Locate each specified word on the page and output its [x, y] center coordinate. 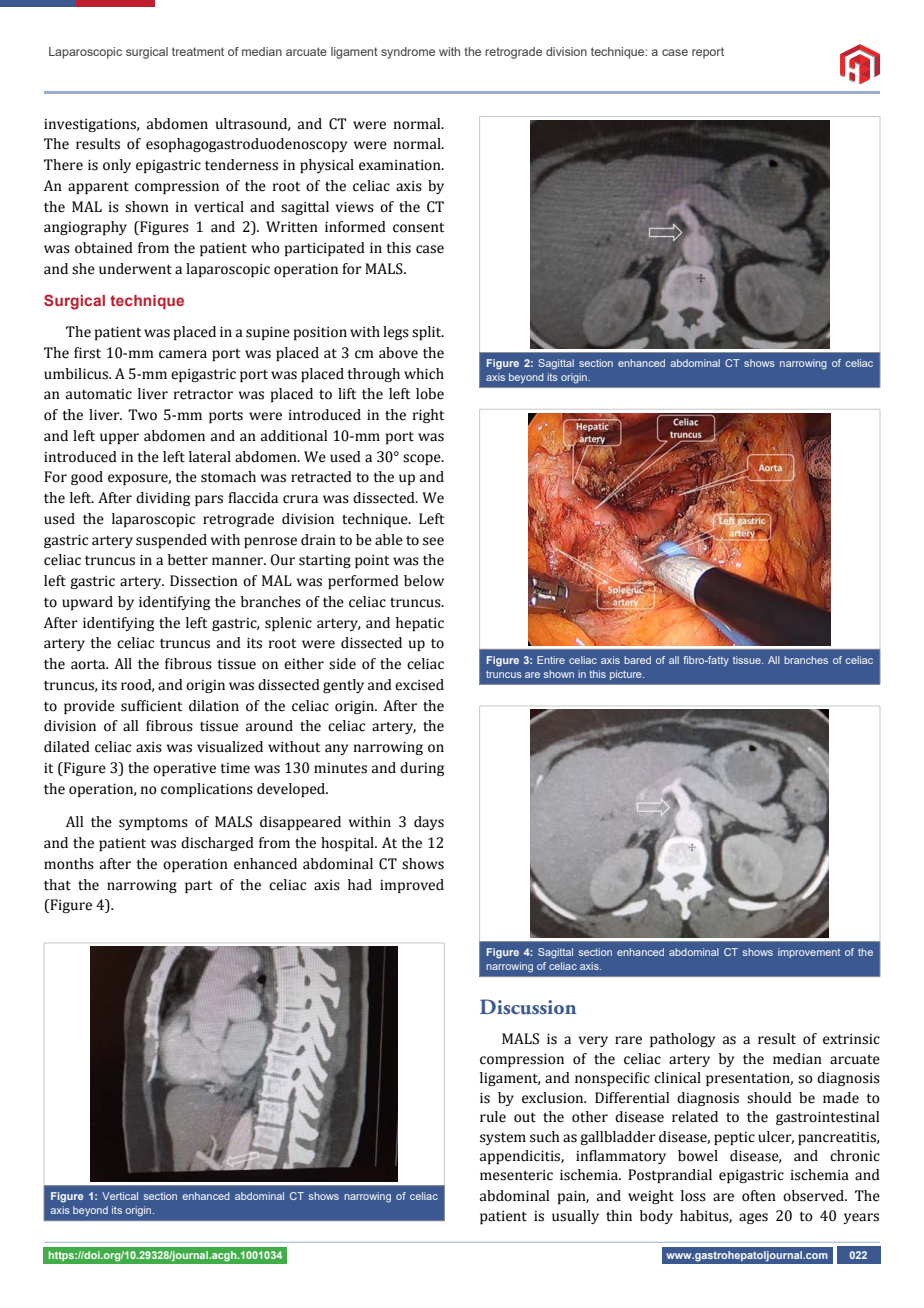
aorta [89, 665]
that [57, 885]
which [424, 374]
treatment [198, 51]
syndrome [408, 53]
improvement [809, 953]
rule [493, 1117]
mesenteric [516, 1175]
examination [401, 165]
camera [183, 354]
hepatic [420, 624]
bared [637, 660]
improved [412, 886]
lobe [430, 394]
